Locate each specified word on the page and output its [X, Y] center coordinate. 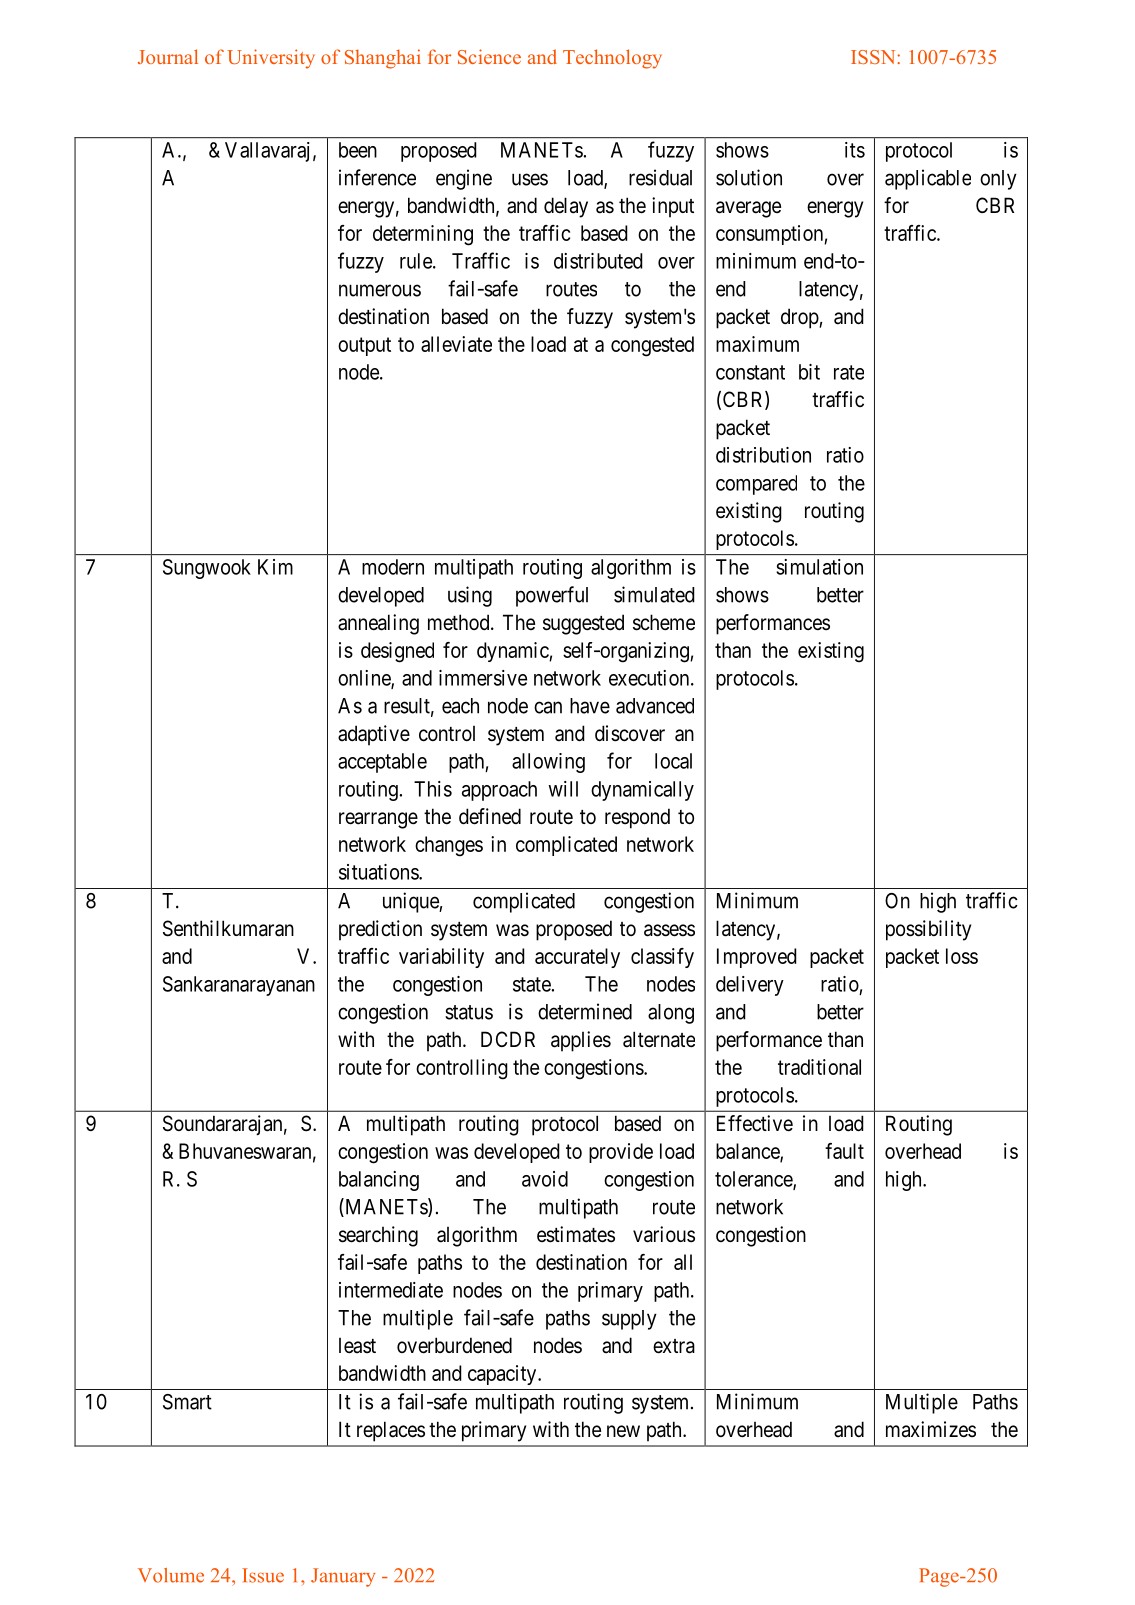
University [271, 59]
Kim [275, 567]
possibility [928, 930]
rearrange [378, 820]
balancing [379, 1181]
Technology [612, 59]
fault [844, 1151]
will [563, 789]
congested [652, 346]
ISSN [874, 57]
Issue [263, 1575]
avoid [545, 1179]
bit [809, 372]
